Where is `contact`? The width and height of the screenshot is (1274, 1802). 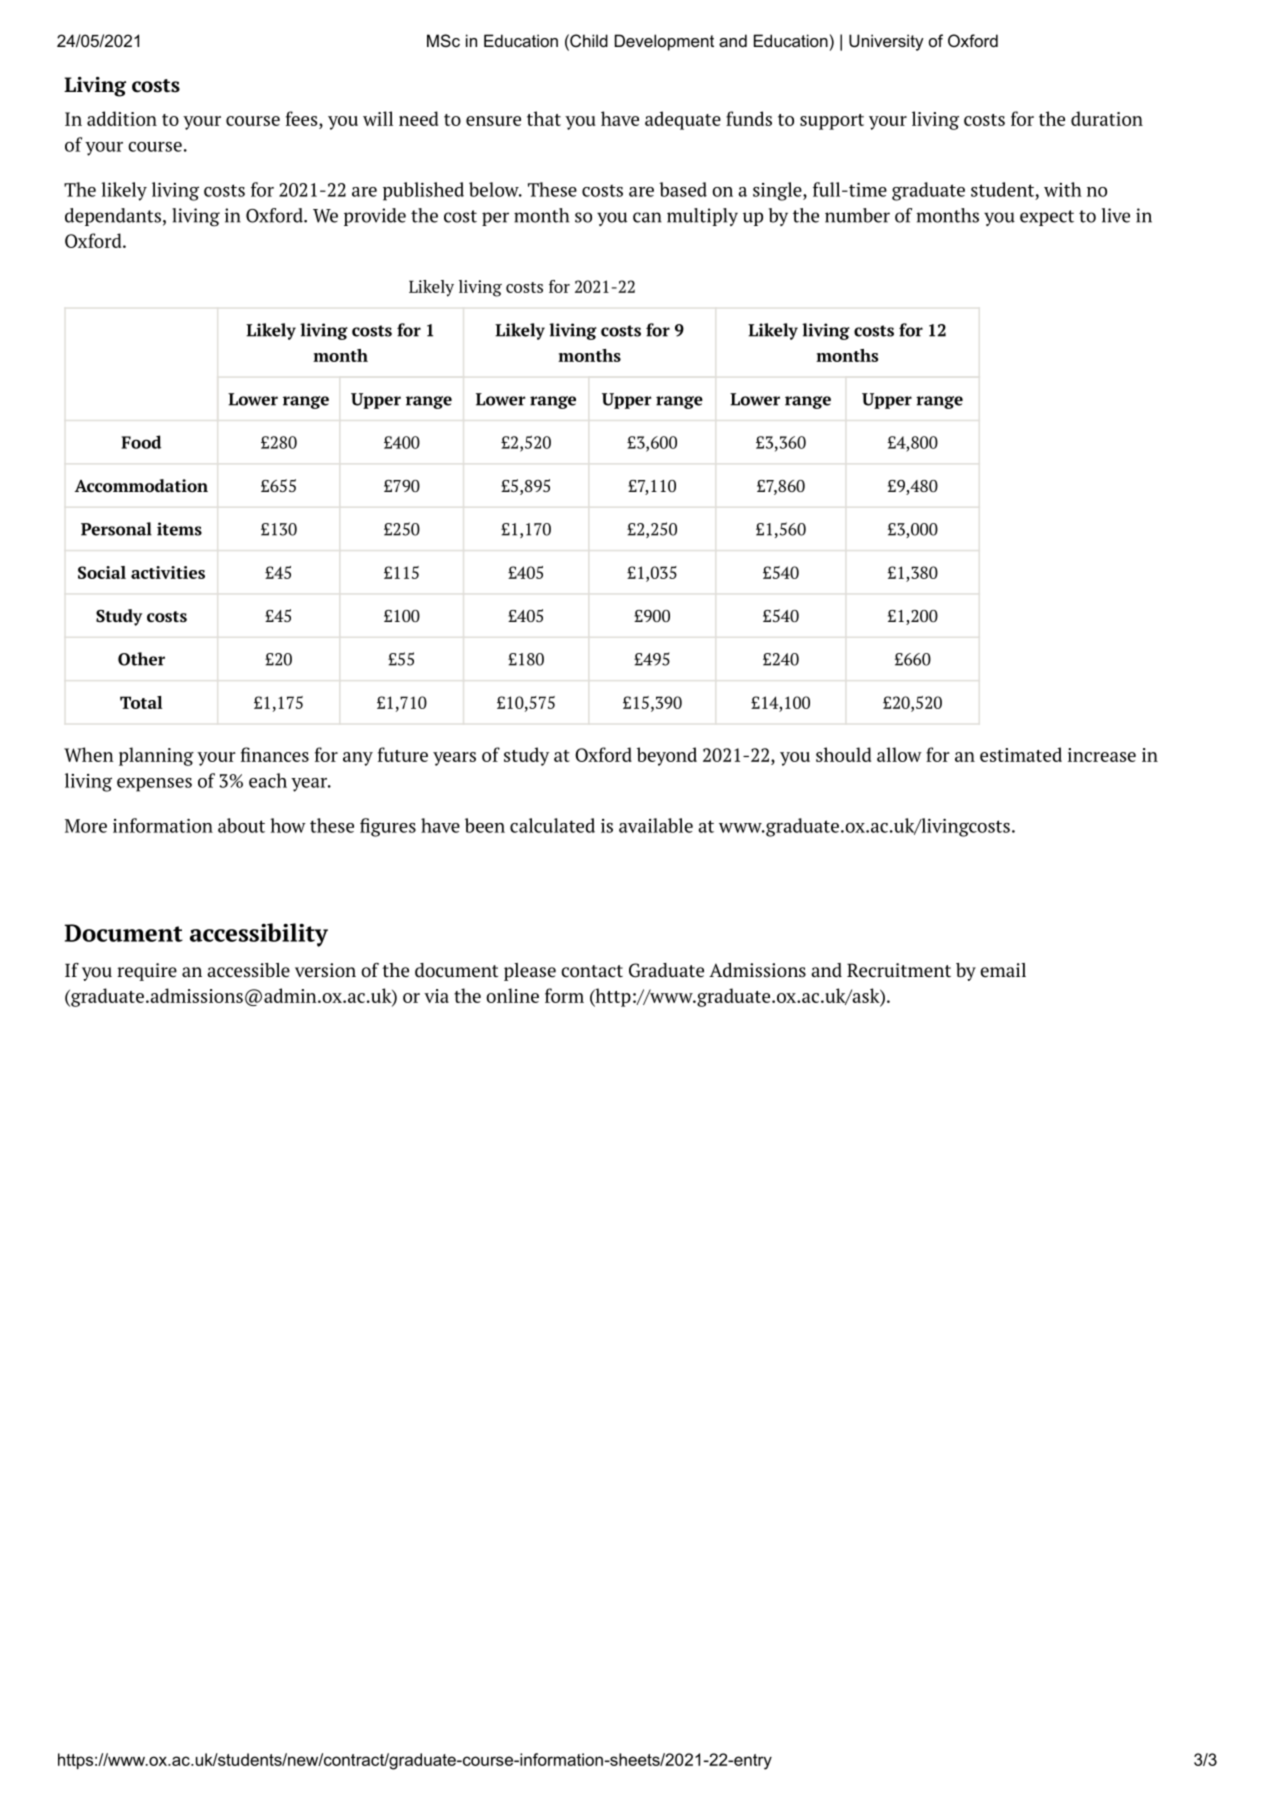 contact is located at coordinates (592, 971).
